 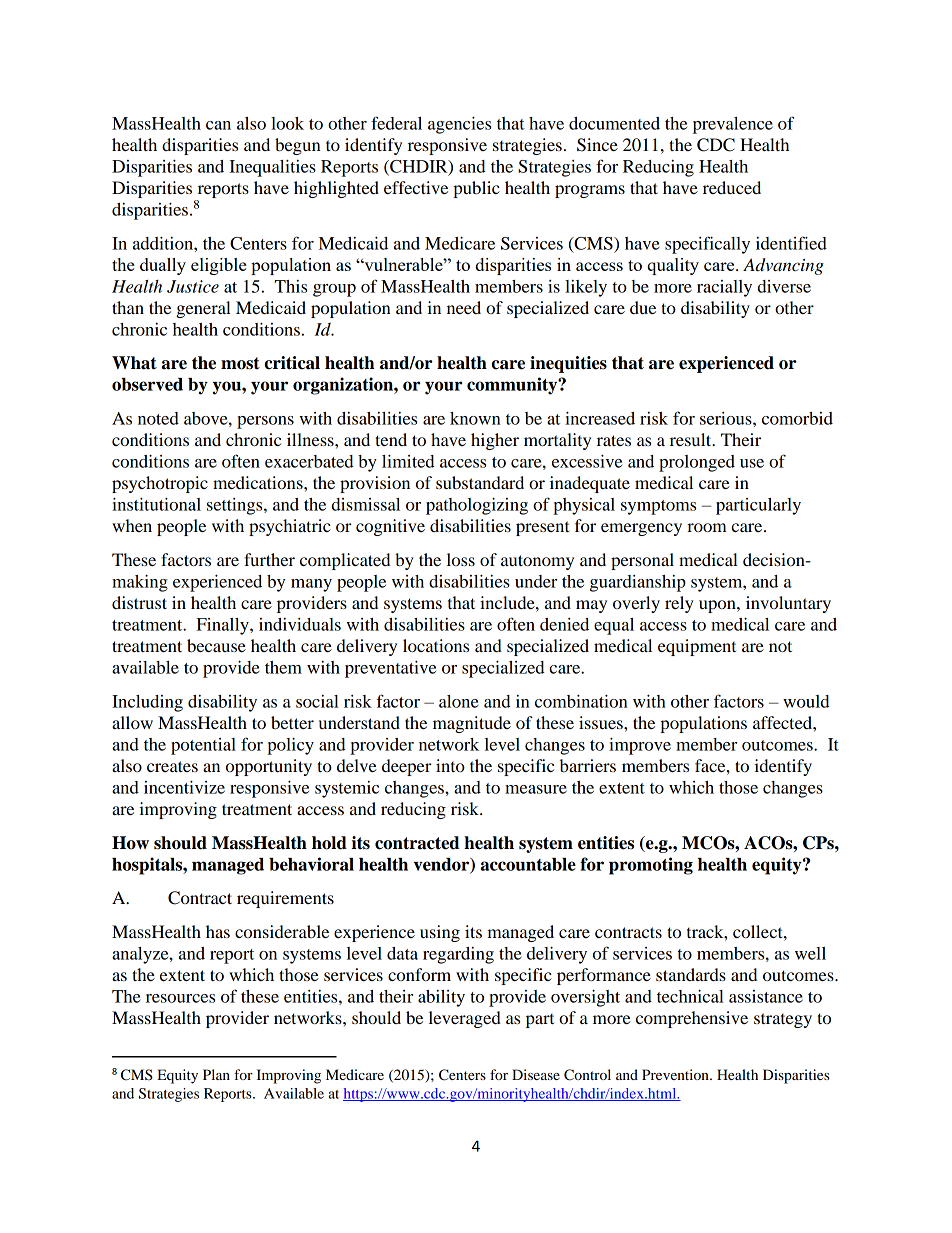 What do you see at coordinates (733, 125) in the screenshot?
I see `prevalence` at bounding box center [733, 125].
